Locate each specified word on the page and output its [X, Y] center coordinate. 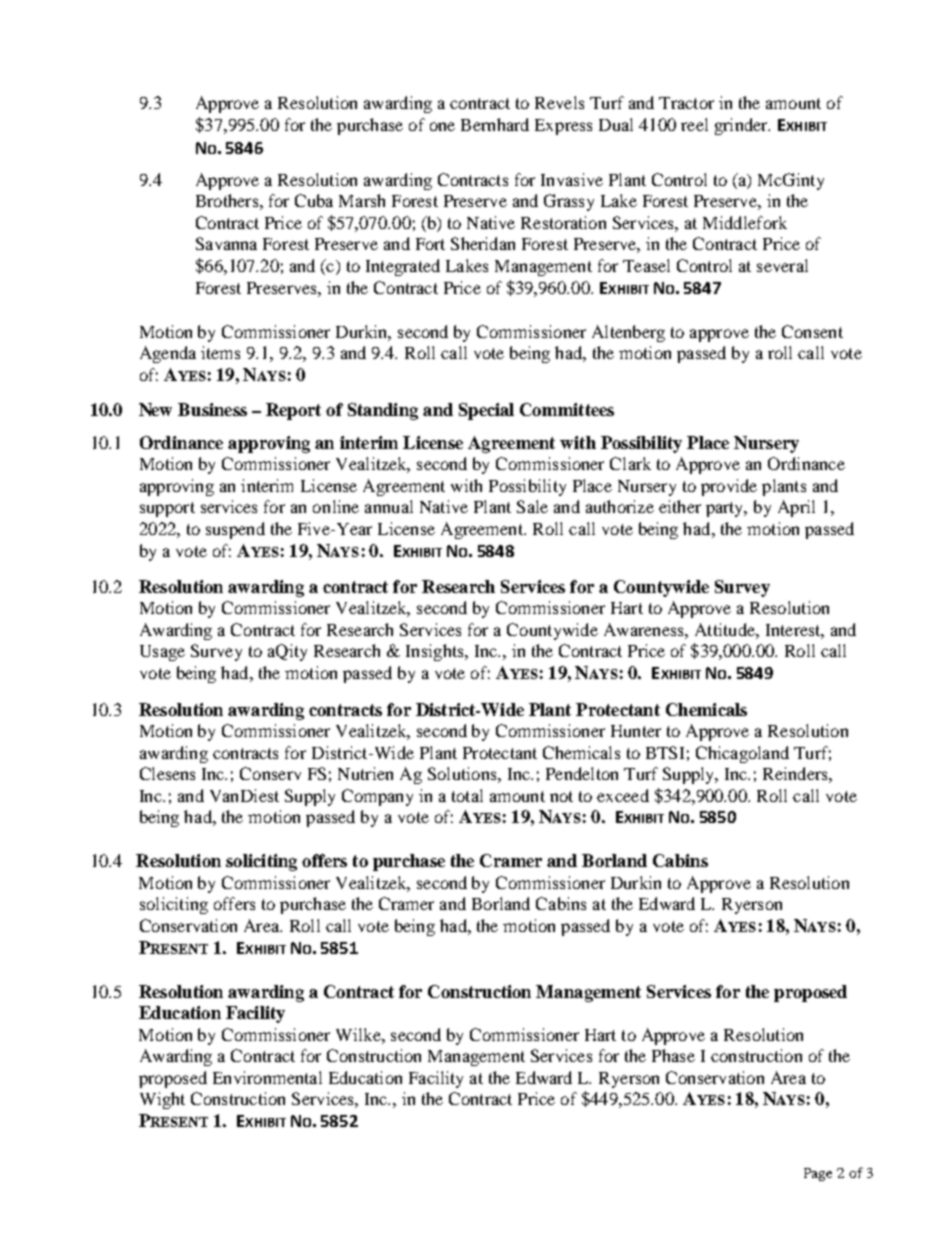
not [561, 796]
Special [486, 411]
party [726, 509]
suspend [235, 530]
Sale [532, 506]
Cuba [314, 200]
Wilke [359, 1034]
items [220, 352]
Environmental [267, 1077]
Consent [812, 331]
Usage [162, 653]
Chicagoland [742, 754]
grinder [742, 126]
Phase [673, 1055]
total [467, 795]
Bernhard [495, 124]
